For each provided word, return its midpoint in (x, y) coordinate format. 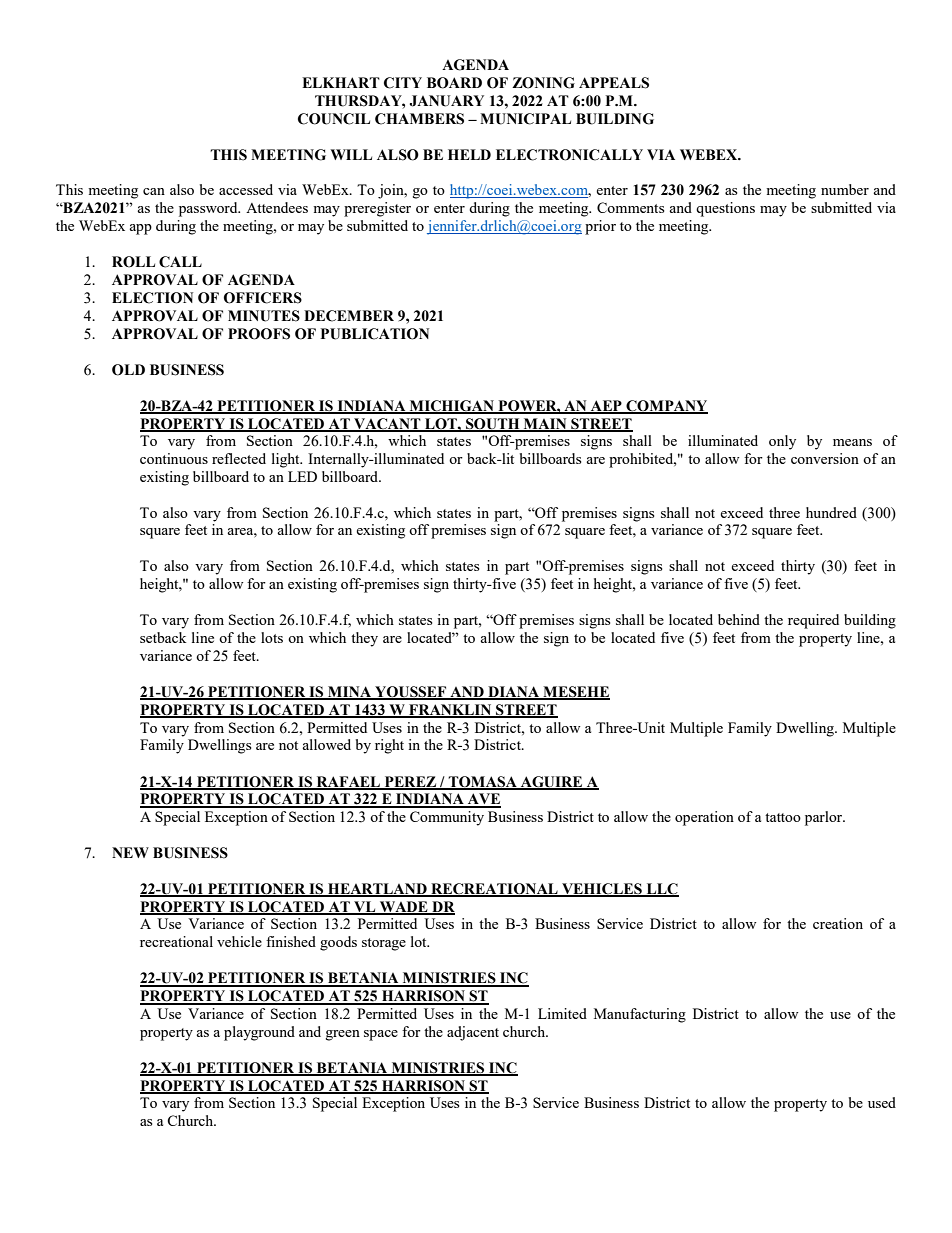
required (813, 621)
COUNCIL (334, 119)
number (845, 189)
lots (272, 637)
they (364, 639)
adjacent (473, 1033)
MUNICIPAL (525, 119)
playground (259, 1033)
